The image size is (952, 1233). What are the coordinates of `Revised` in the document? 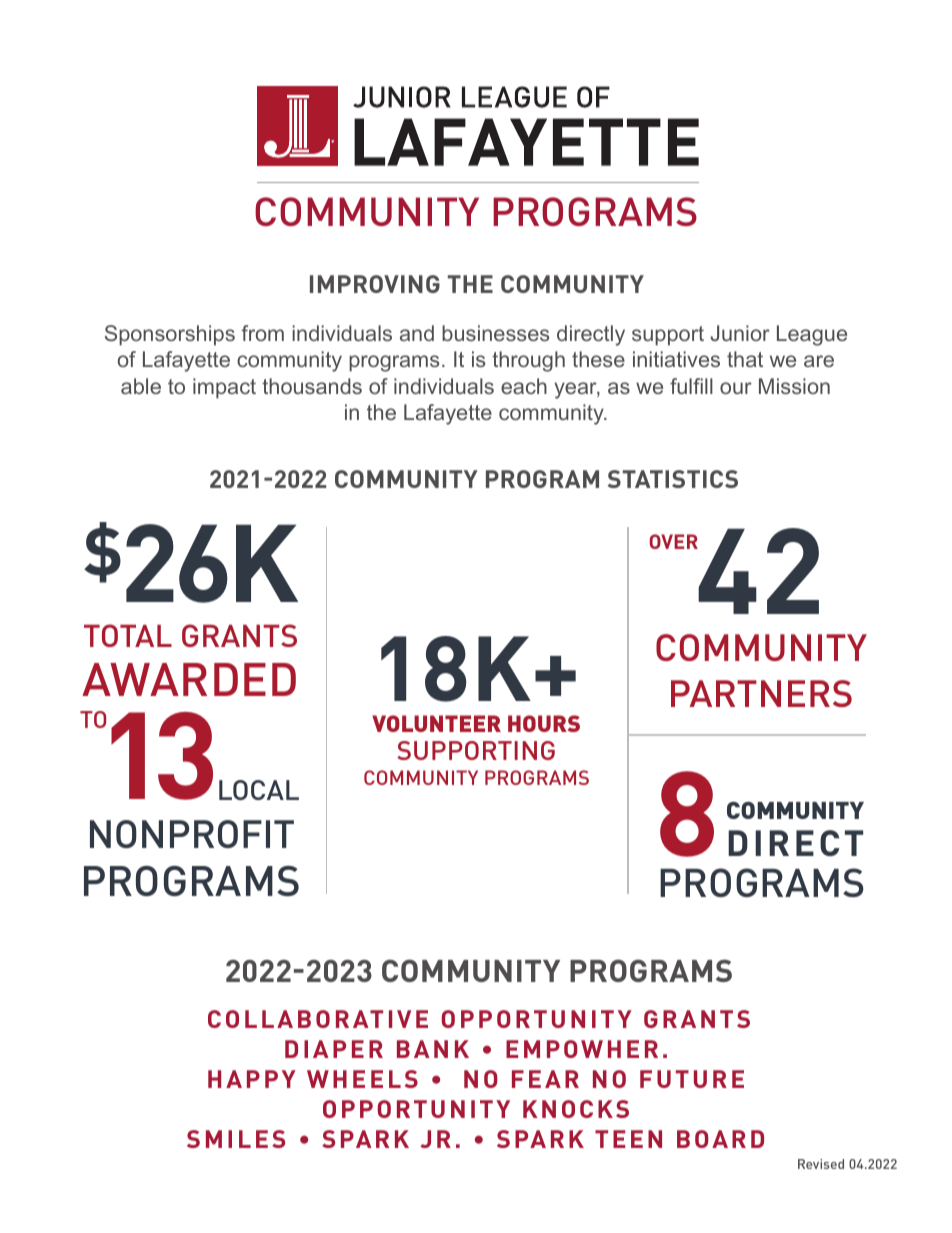 It's located at (821, 1164).
